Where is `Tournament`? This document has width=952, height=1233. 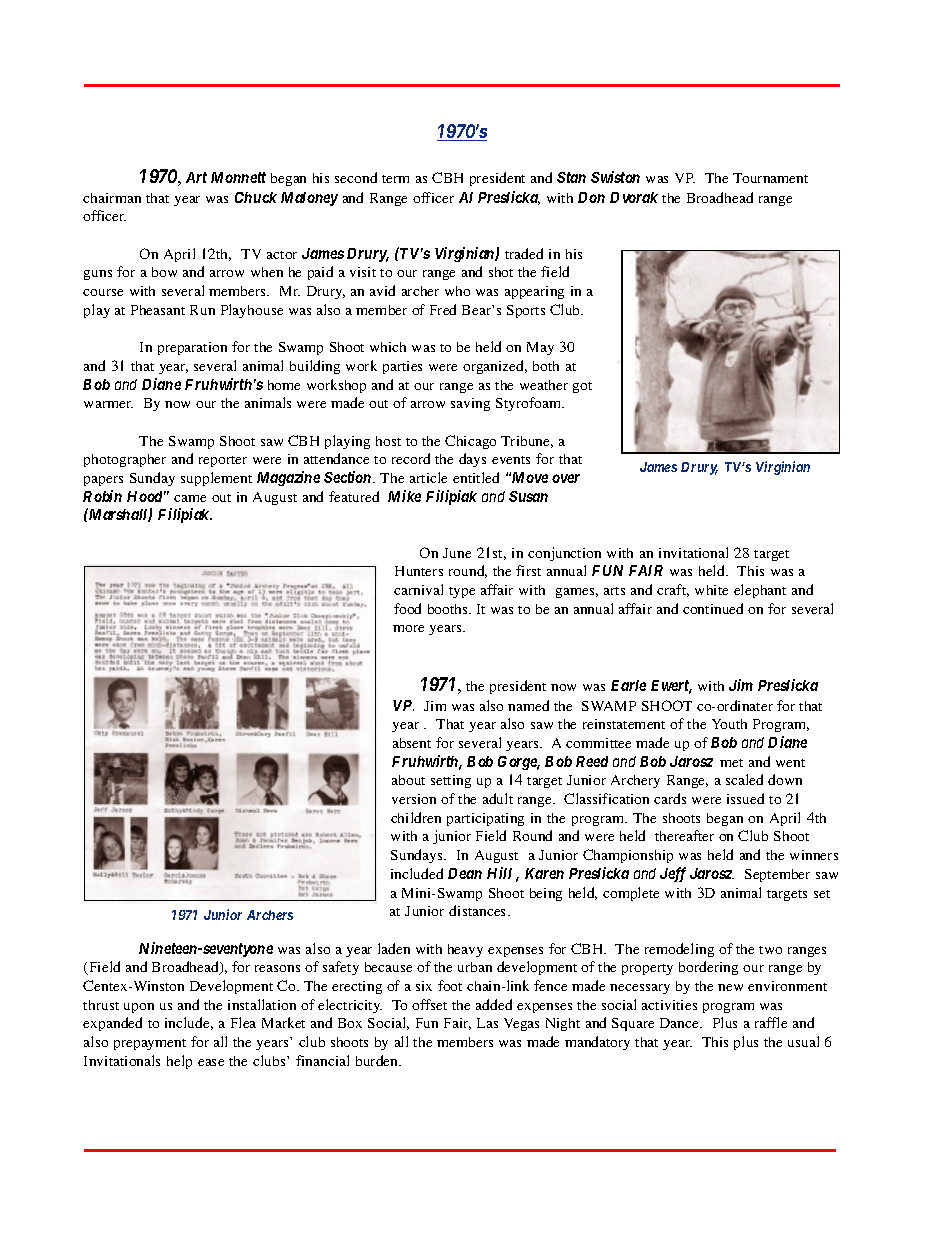
Tournament is located at coordinates (770, 178).
